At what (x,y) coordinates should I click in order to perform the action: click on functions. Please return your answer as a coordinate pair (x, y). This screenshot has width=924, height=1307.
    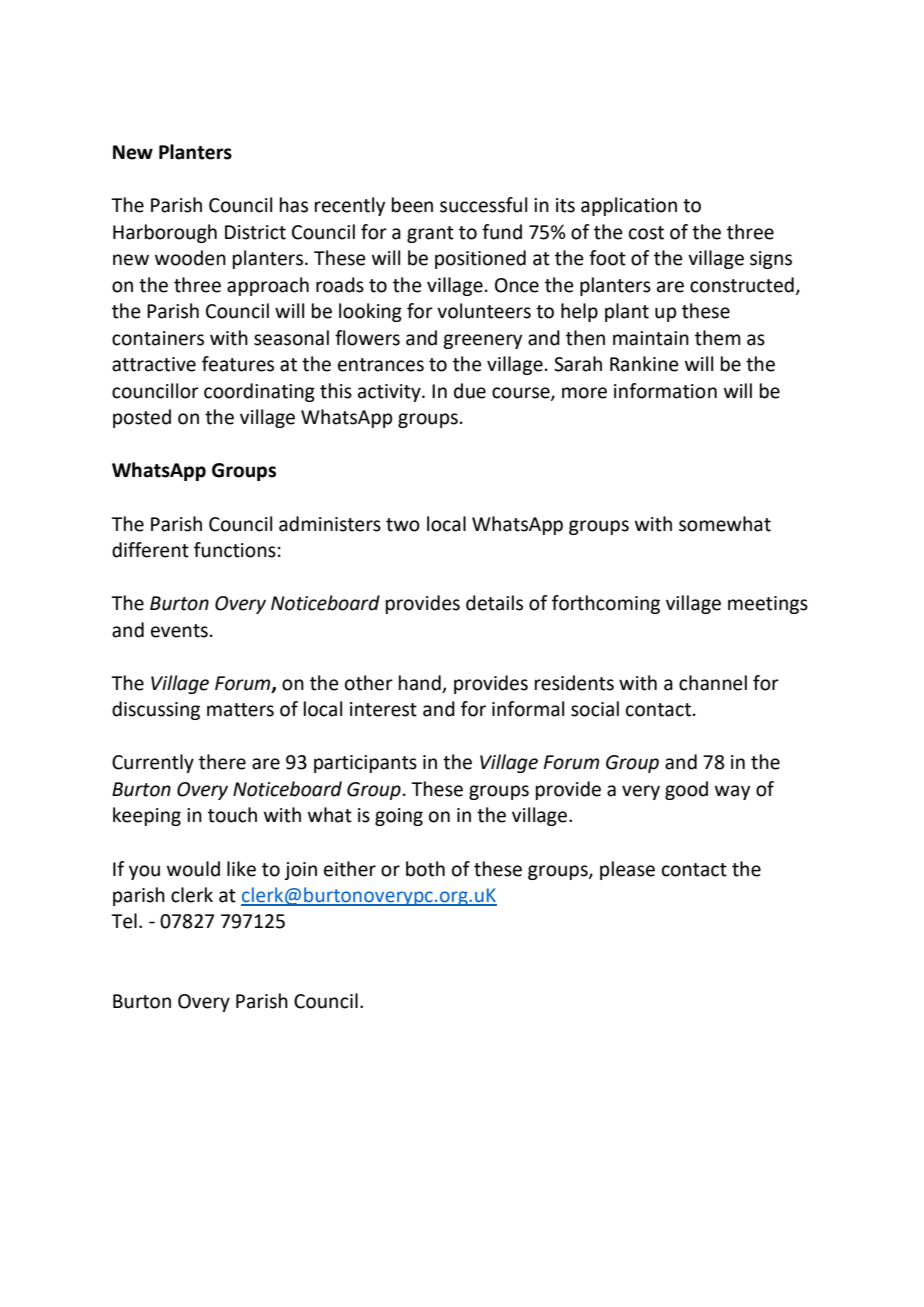
    Looking at the image, I should click on (235, 550).
